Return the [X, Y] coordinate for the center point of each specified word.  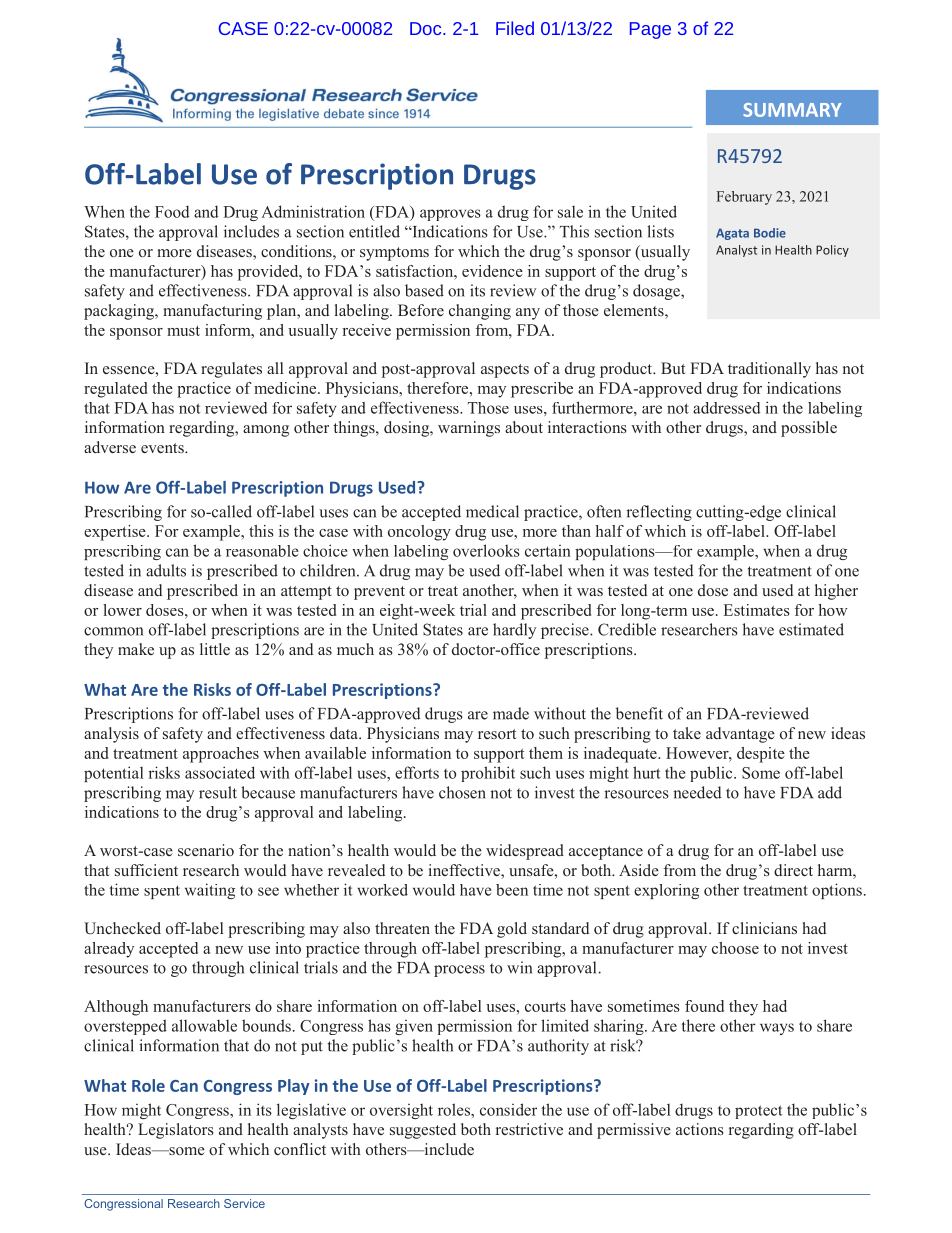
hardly [514, 631]
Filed [515, 28]
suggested [423, 1131]
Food [172, 211]
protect [759, 1112]
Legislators [176, 1131]
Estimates [757, 610]
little [215, 649]
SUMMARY [792, 110]
